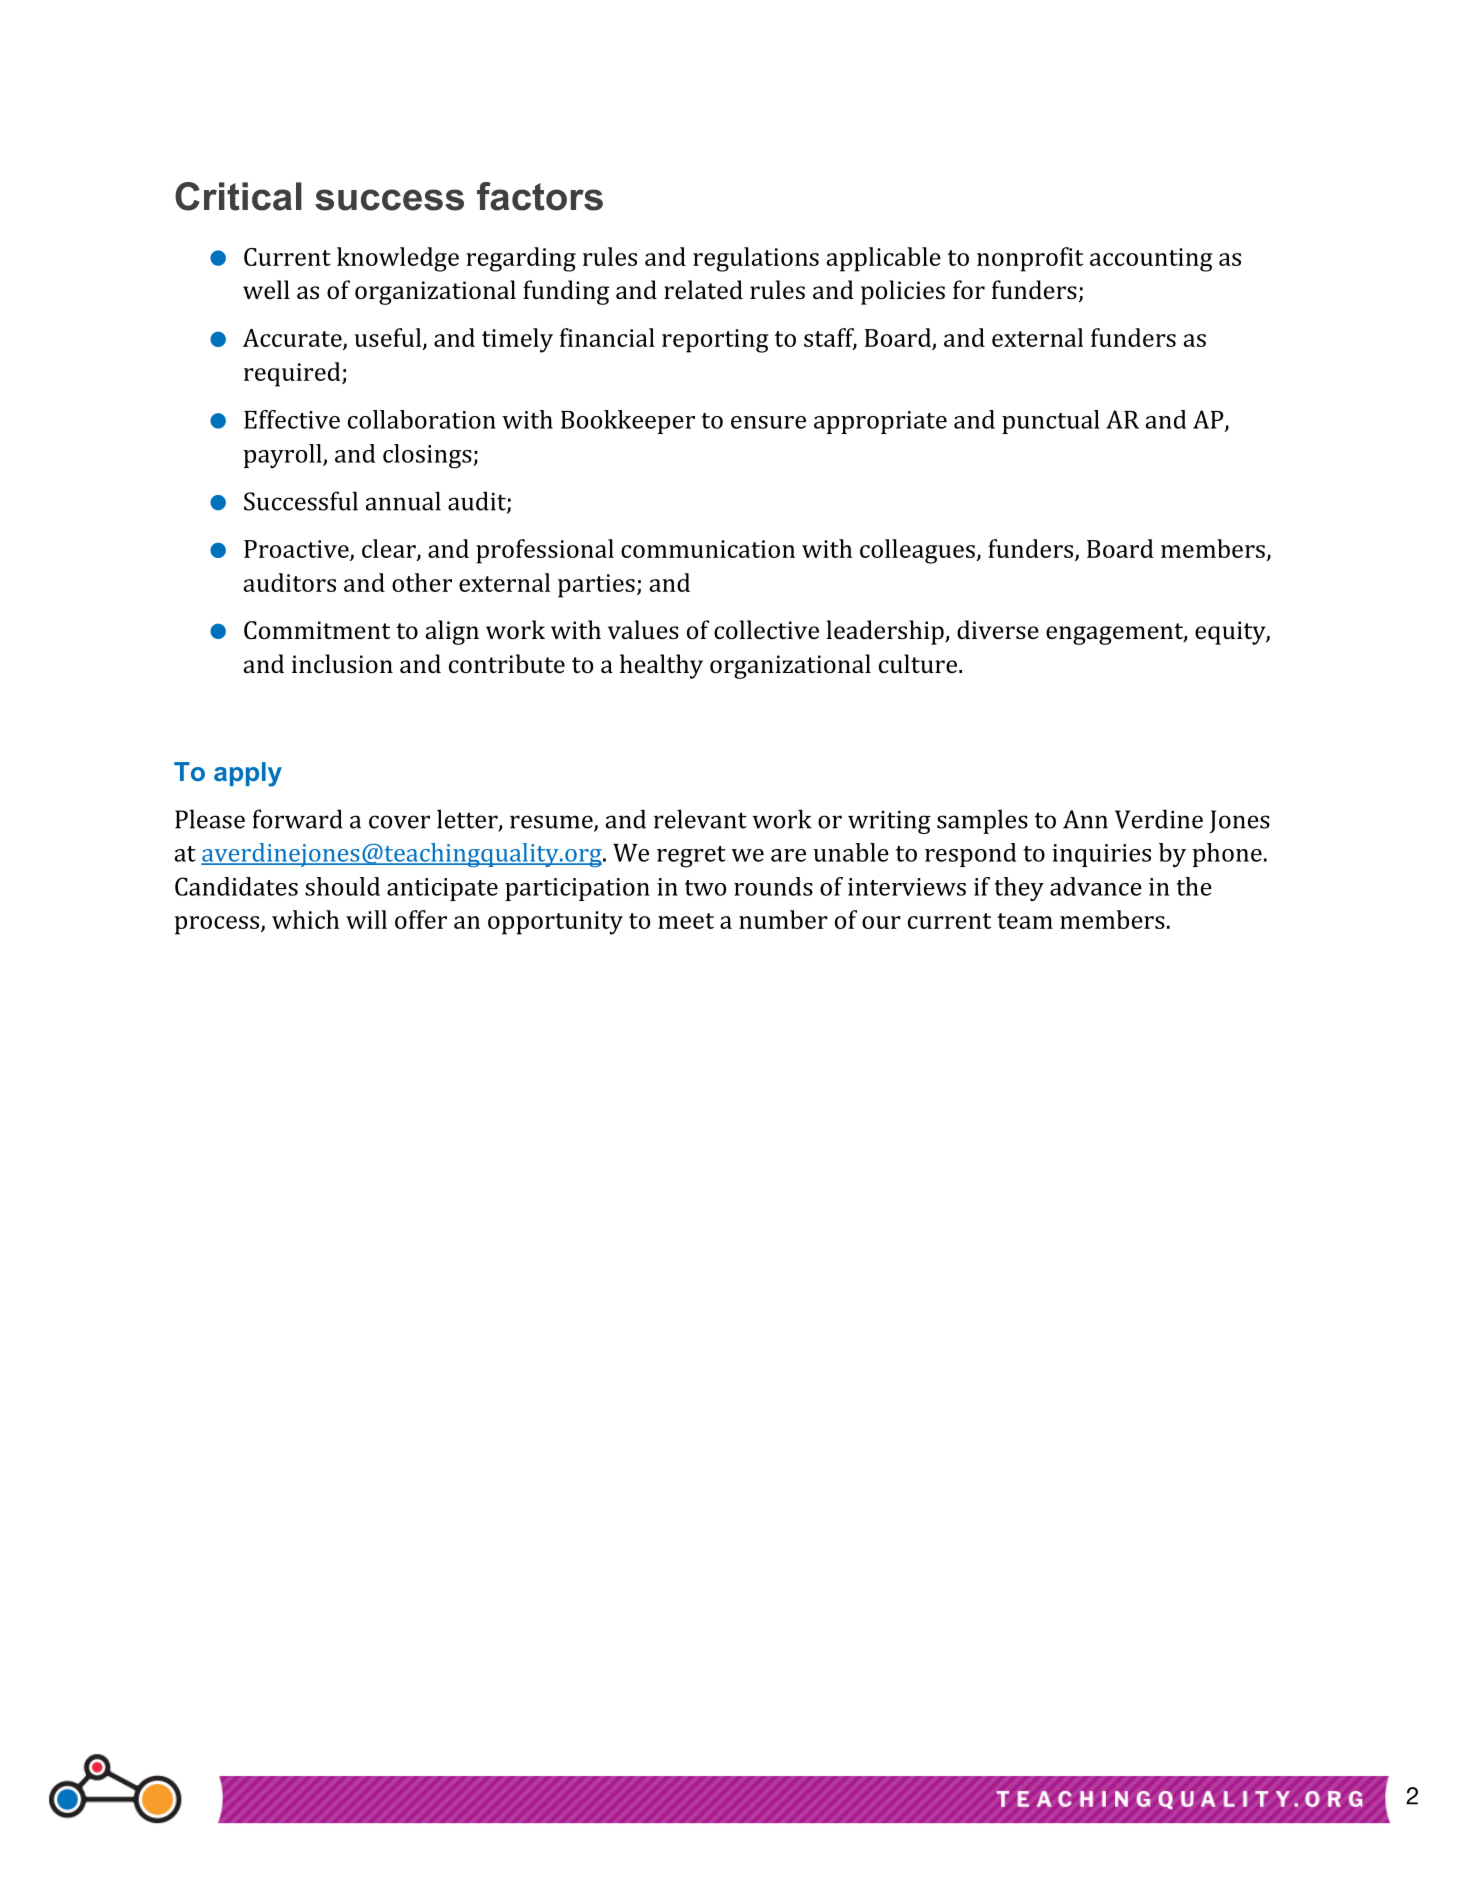  What do you see at coordinates (918, 551) in the image?
I see `colleagues` at bounding box center [918, 551].
